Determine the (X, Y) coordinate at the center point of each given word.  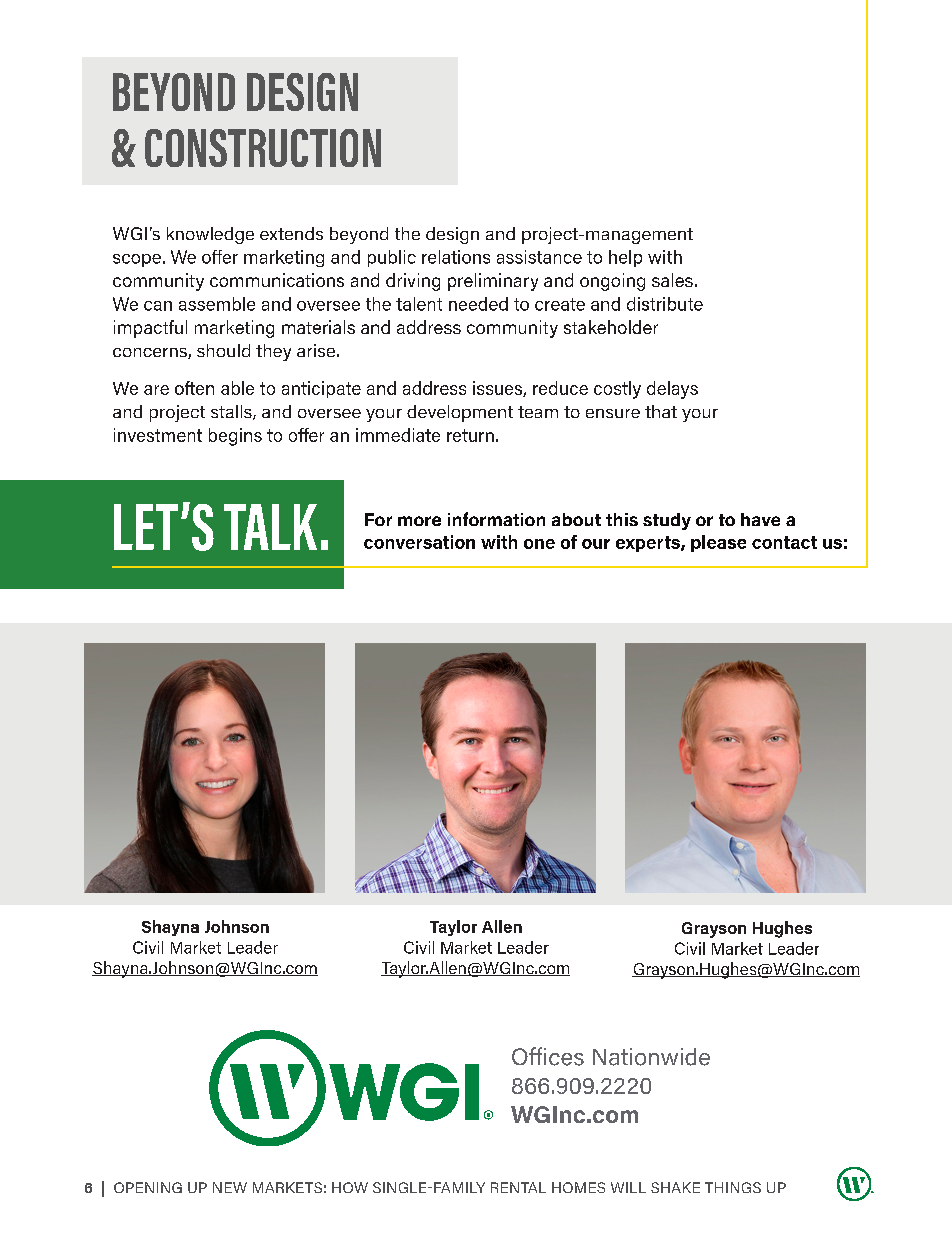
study (667, 521)
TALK (270, 527)
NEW (230, 1187)
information (496, 519)
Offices (548, 1056)
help (625, 258)
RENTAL (518, 1187)
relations (456, 257)
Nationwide (651, 1057)
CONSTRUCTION (263, 148)
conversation (419, 542)
